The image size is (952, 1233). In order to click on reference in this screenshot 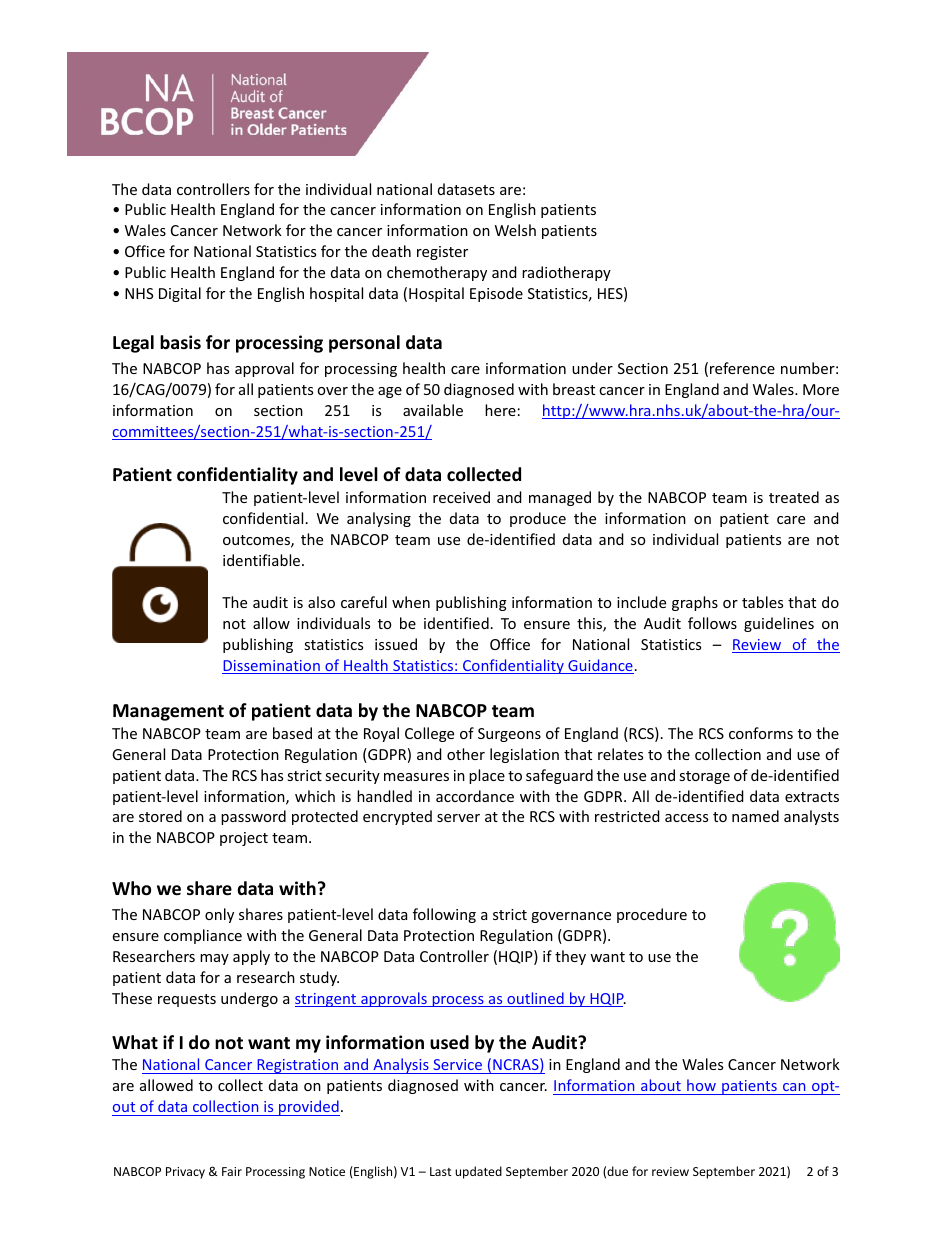, I will do `click(742, 368)`.
